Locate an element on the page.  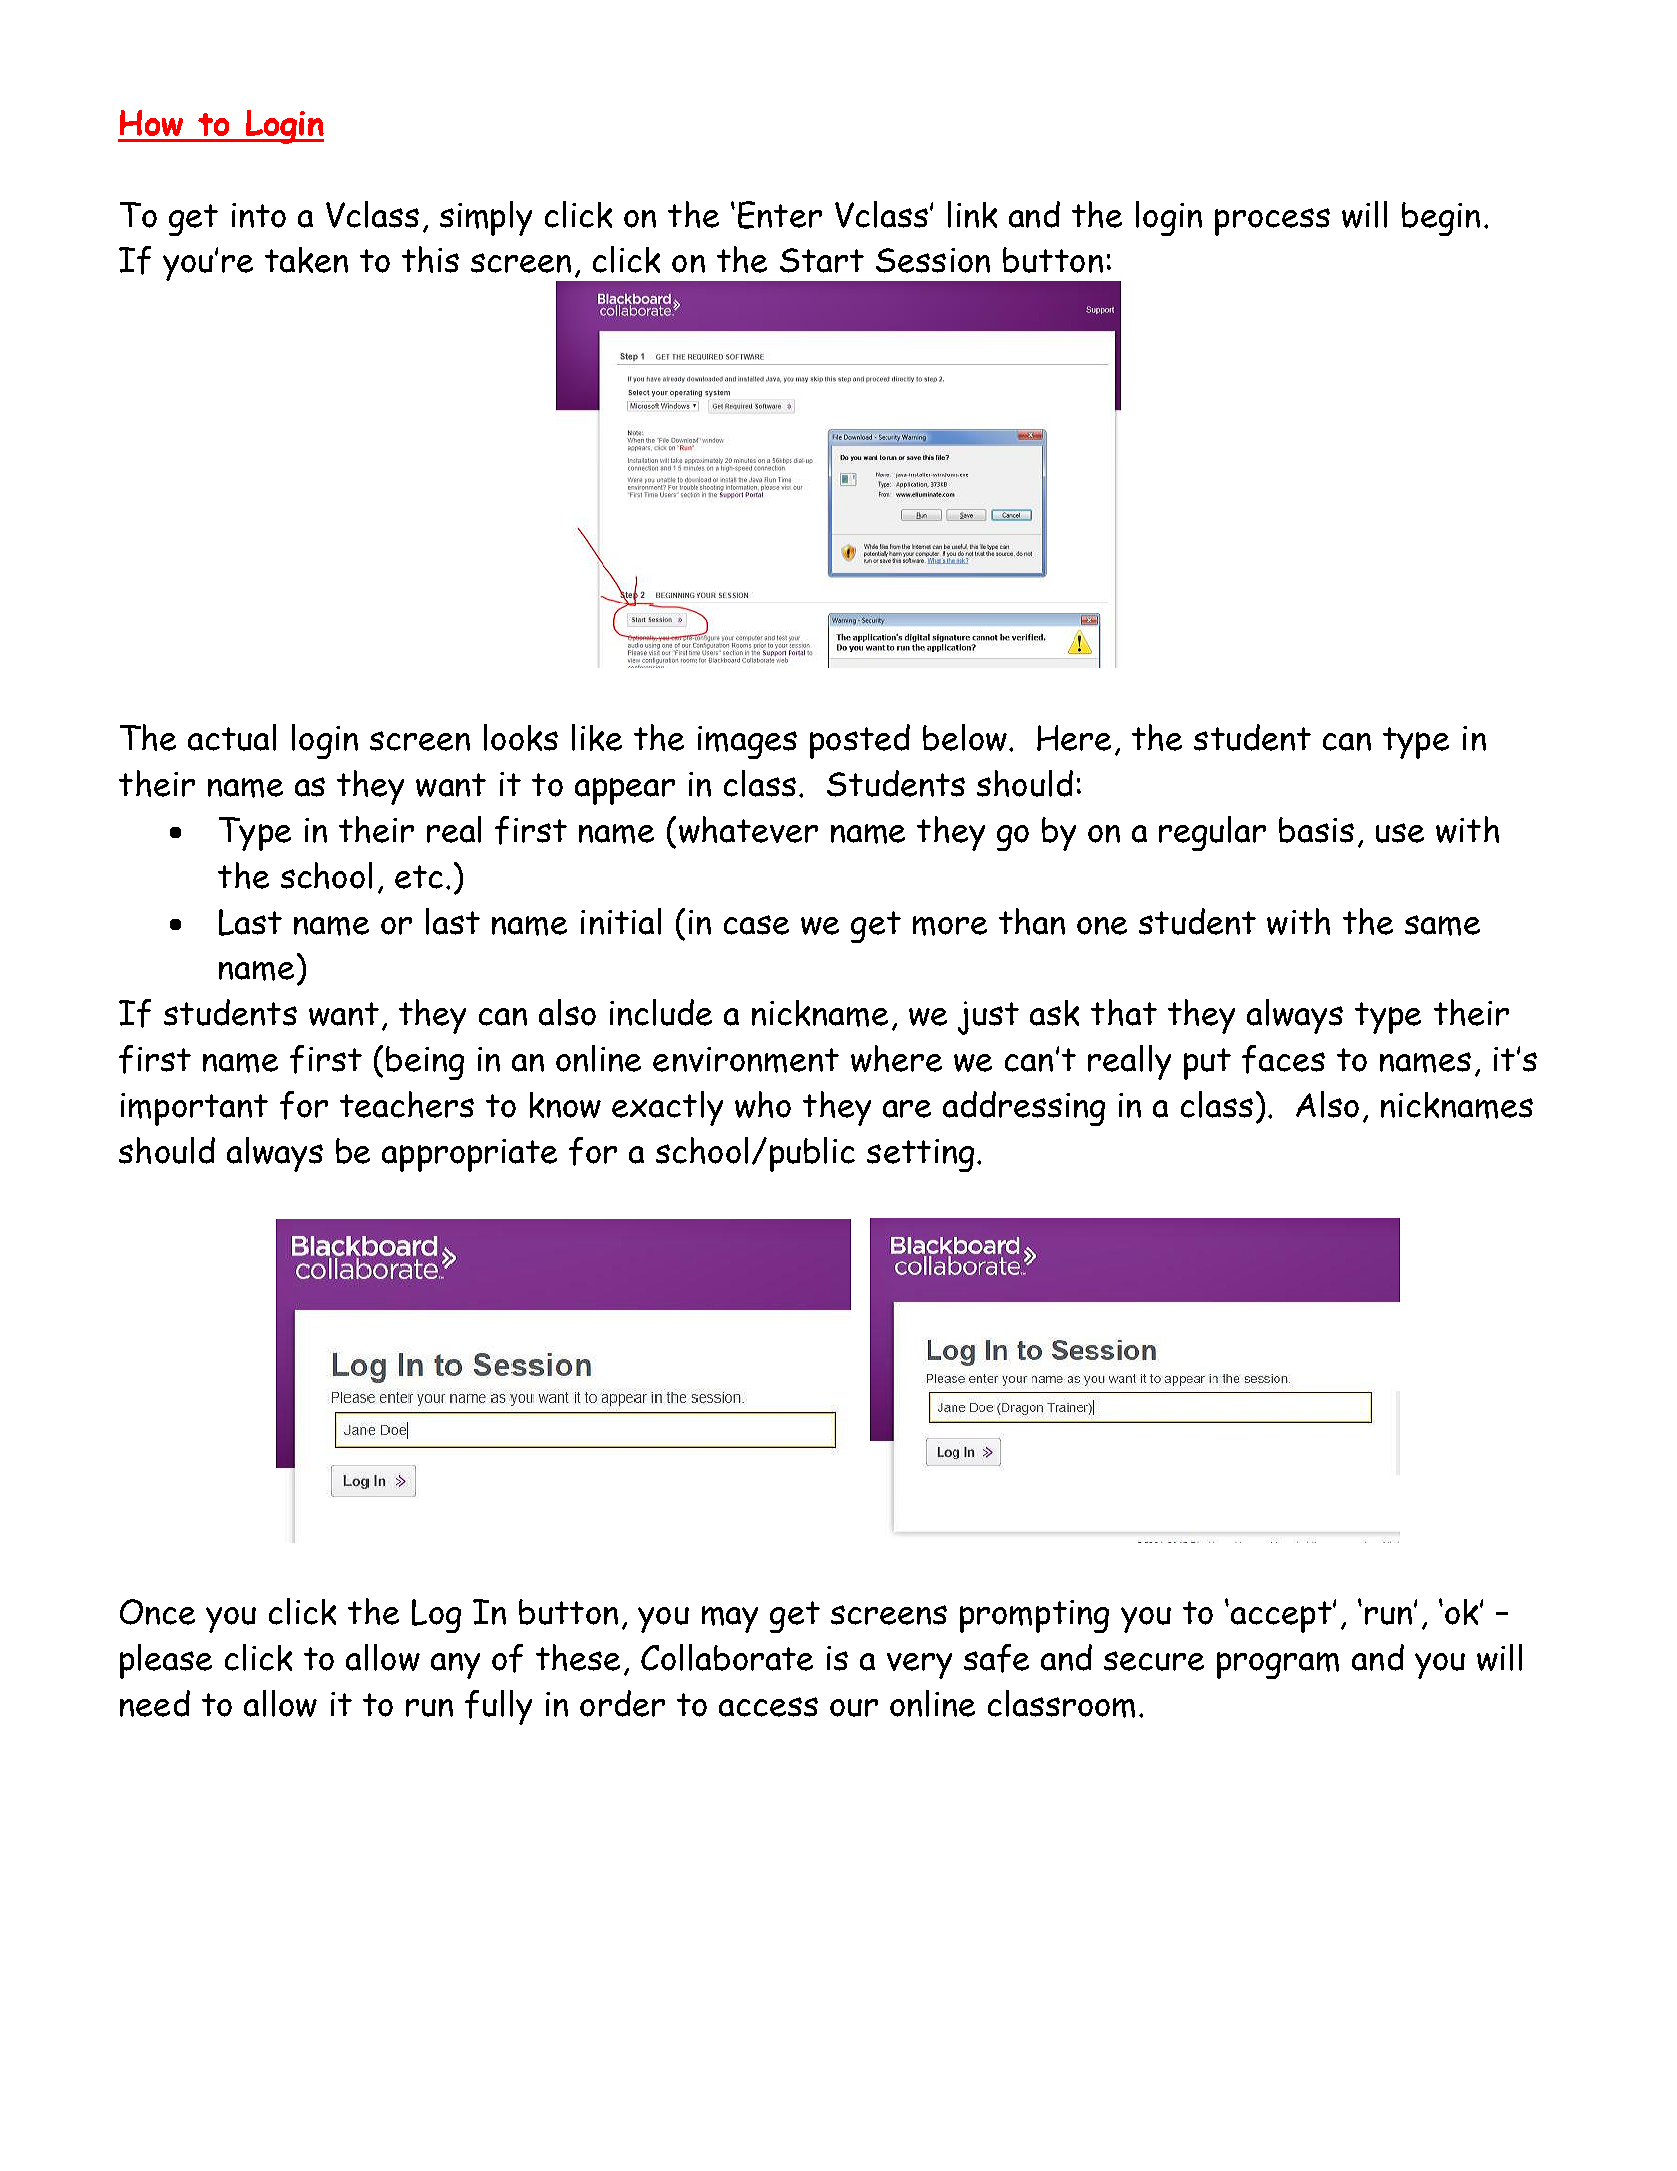
appropriate is located at coordinates (469, 1155).
